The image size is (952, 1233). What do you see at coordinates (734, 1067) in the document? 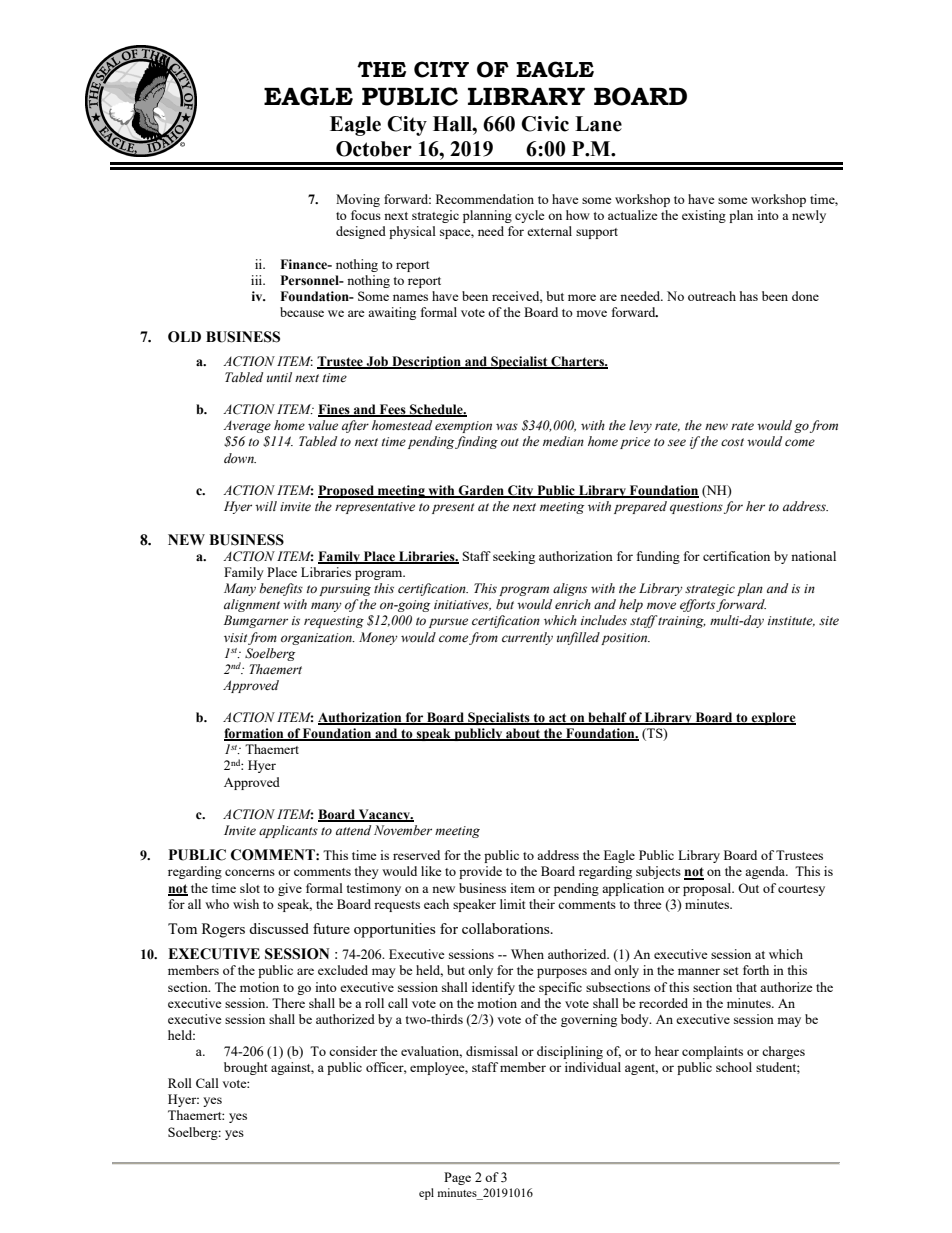
I see `school` at bounding box center [734, 1067].
